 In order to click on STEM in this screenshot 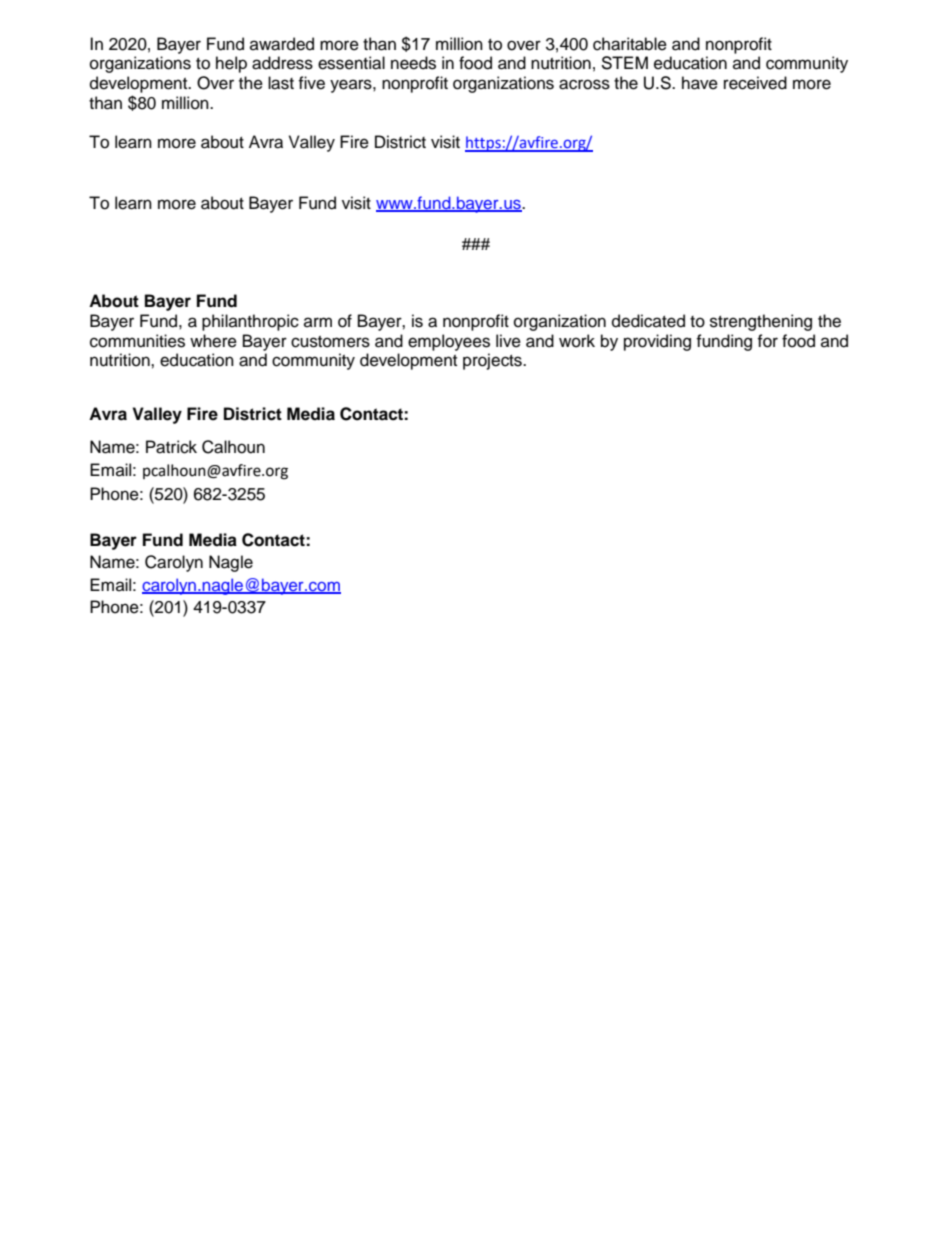, I will do `click(624, 63)`.
